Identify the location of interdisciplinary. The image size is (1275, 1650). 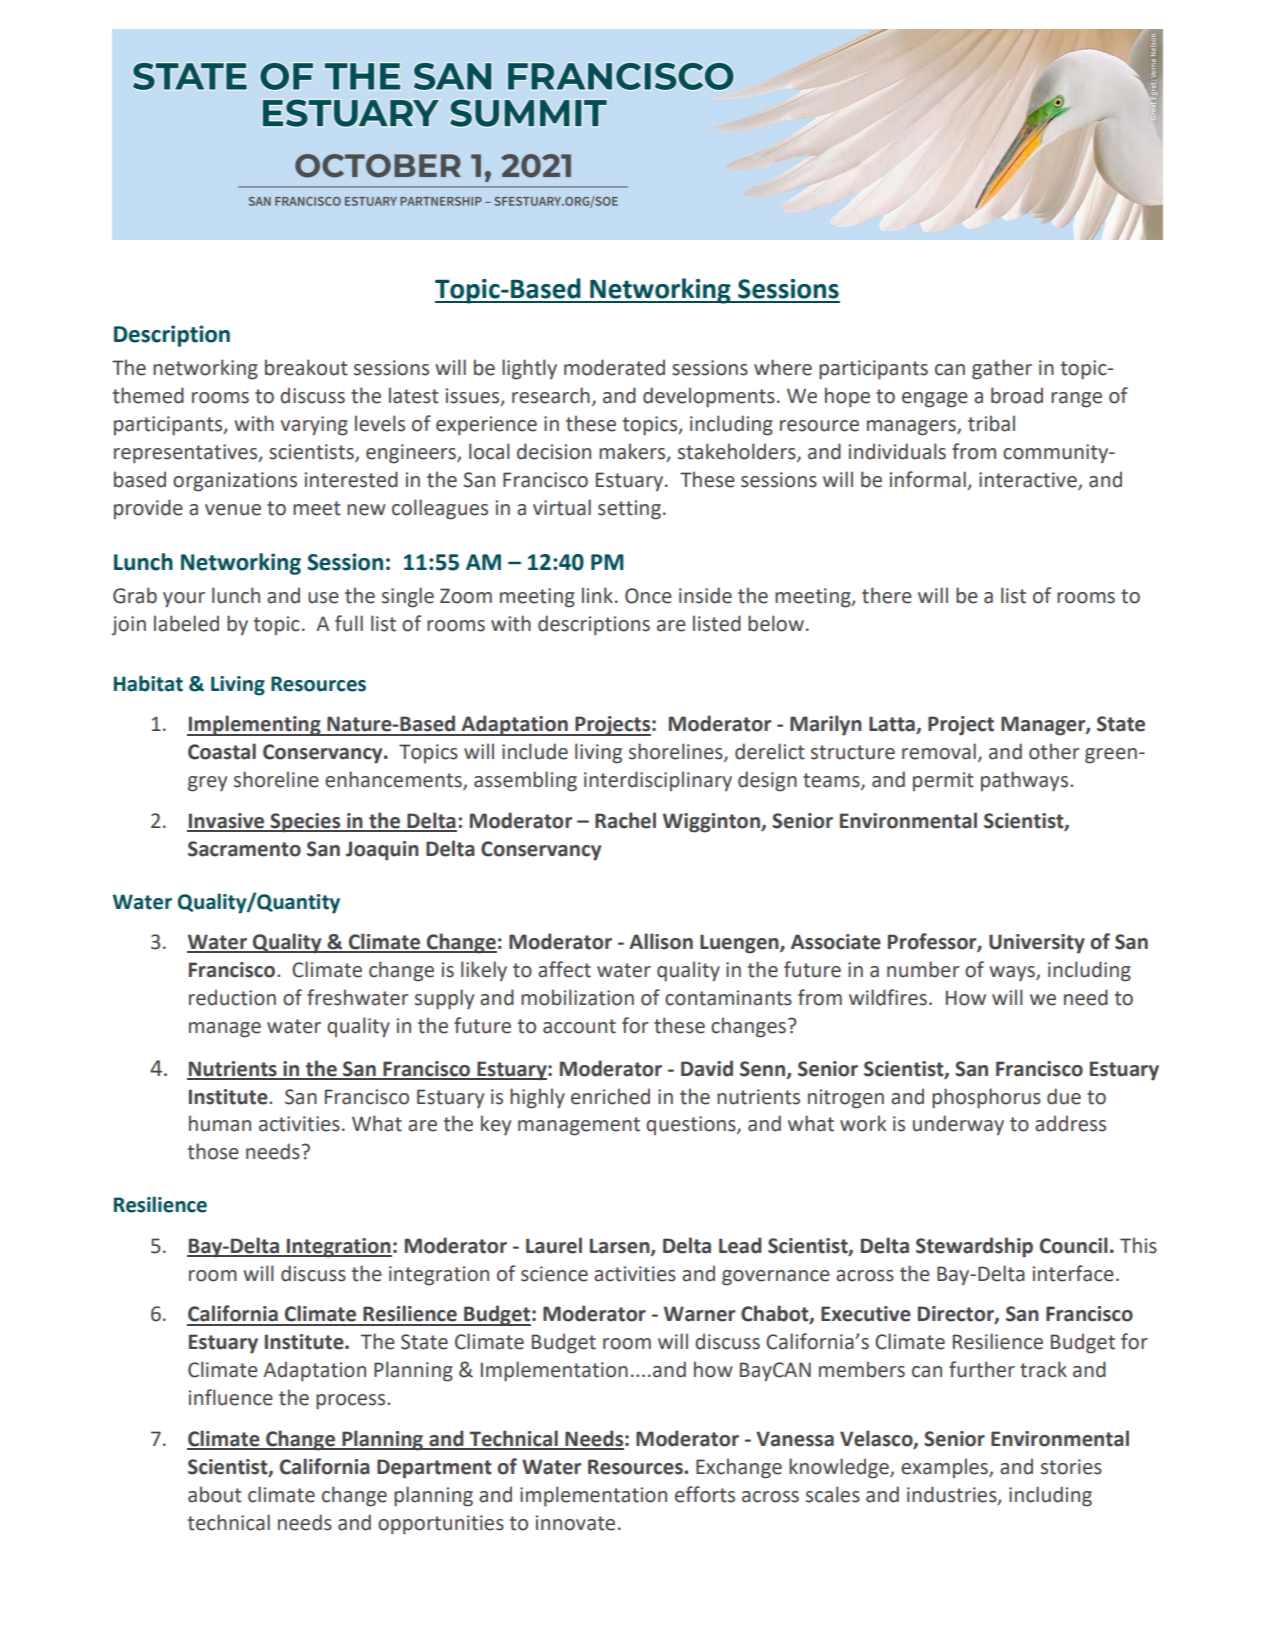
(658, 781).
